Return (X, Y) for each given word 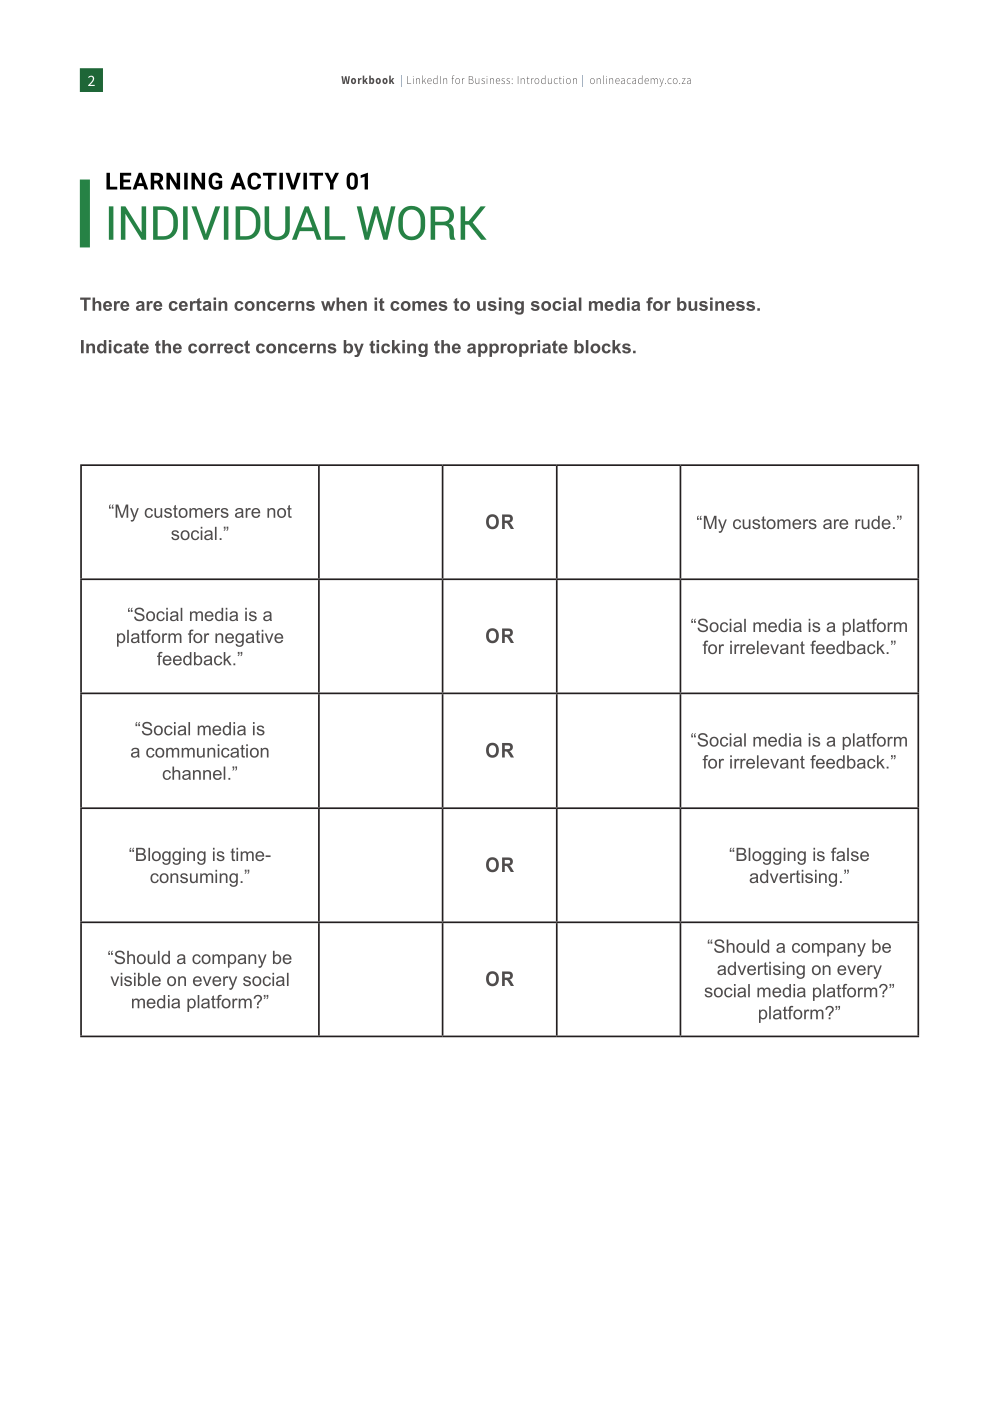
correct (219, 347)
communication (207, 751)
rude (873, 522)
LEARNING (164, 181)
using (500, 306)
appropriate (517, 348)
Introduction (547, 80)
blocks (602, 347)
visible (136, 979)
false (850, 854)
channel (194, 773)
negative (249, 638)
